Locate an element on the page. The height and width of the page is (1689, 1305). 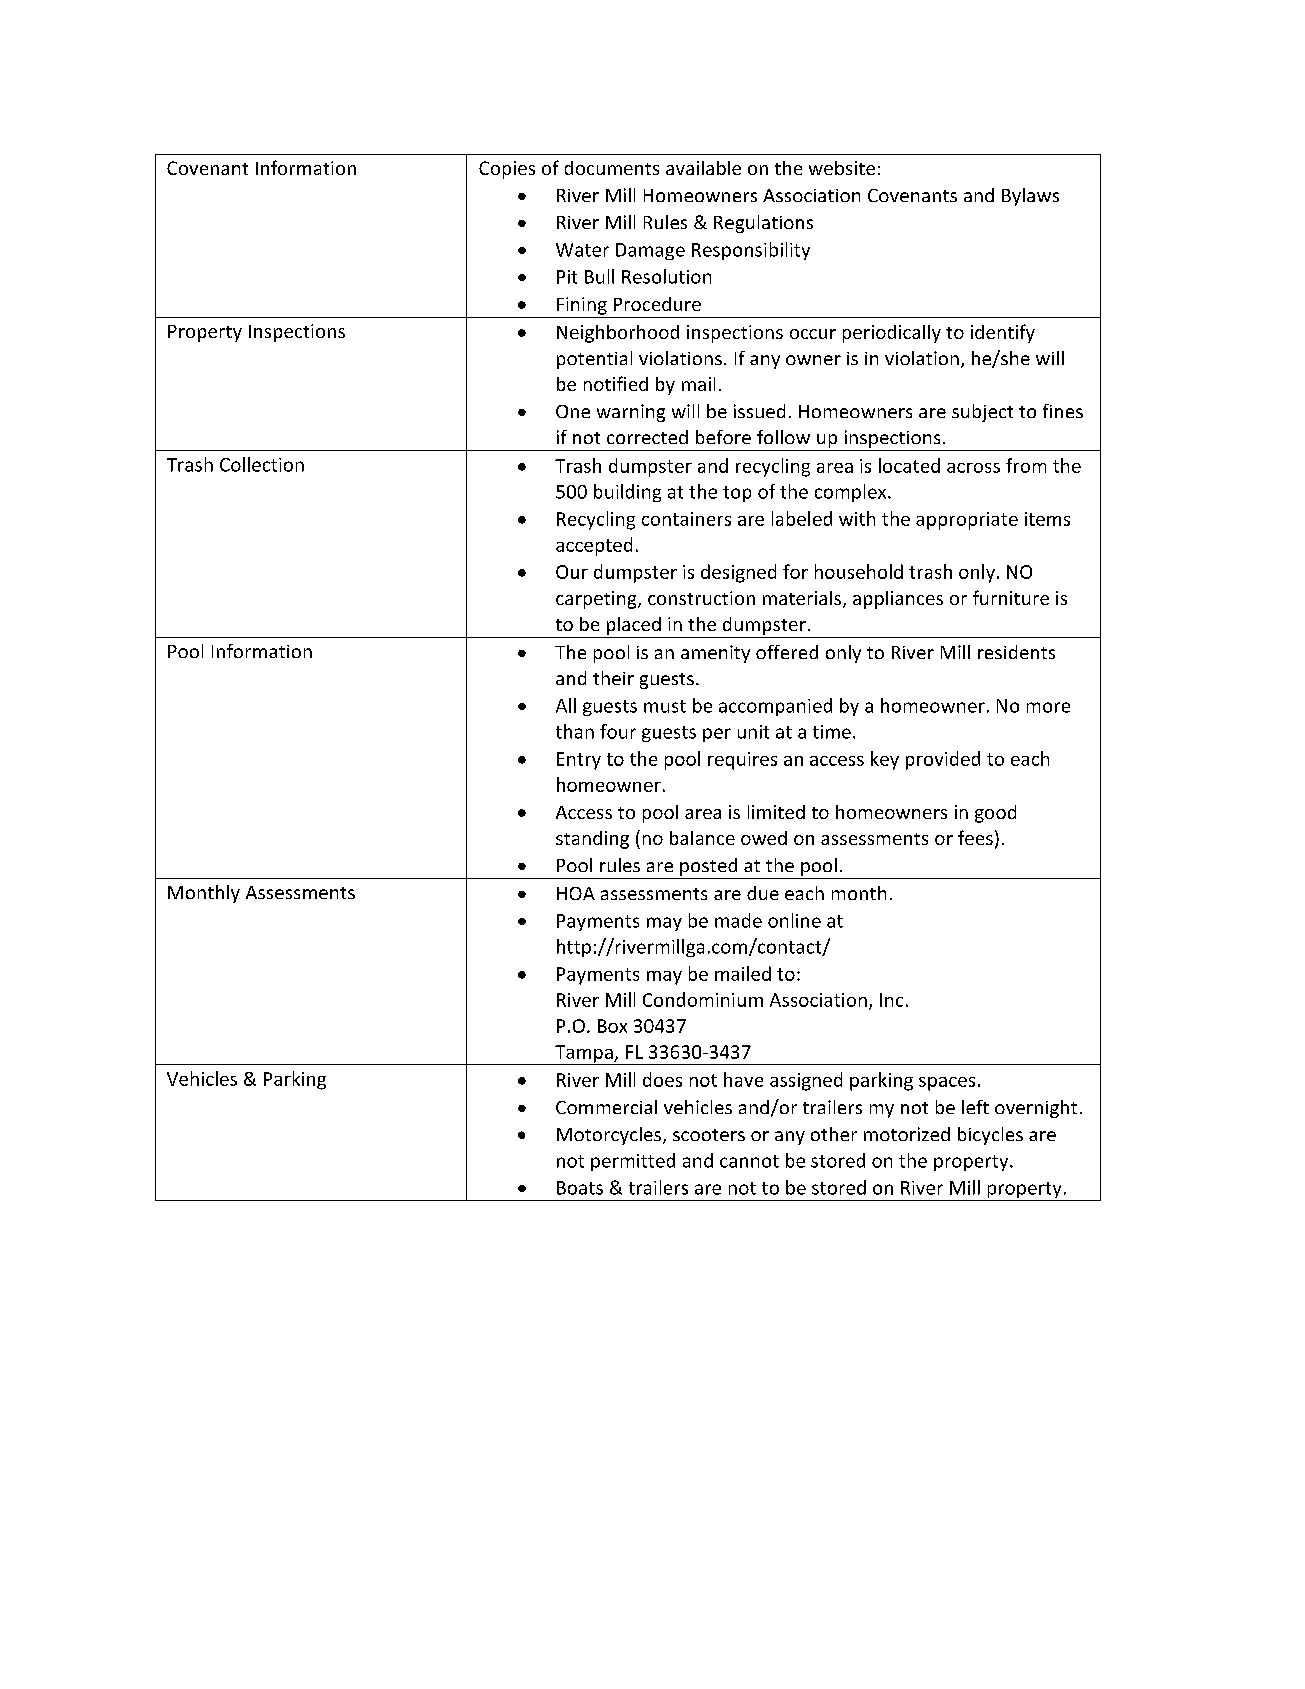
available is located at coordinates (703, 168).
